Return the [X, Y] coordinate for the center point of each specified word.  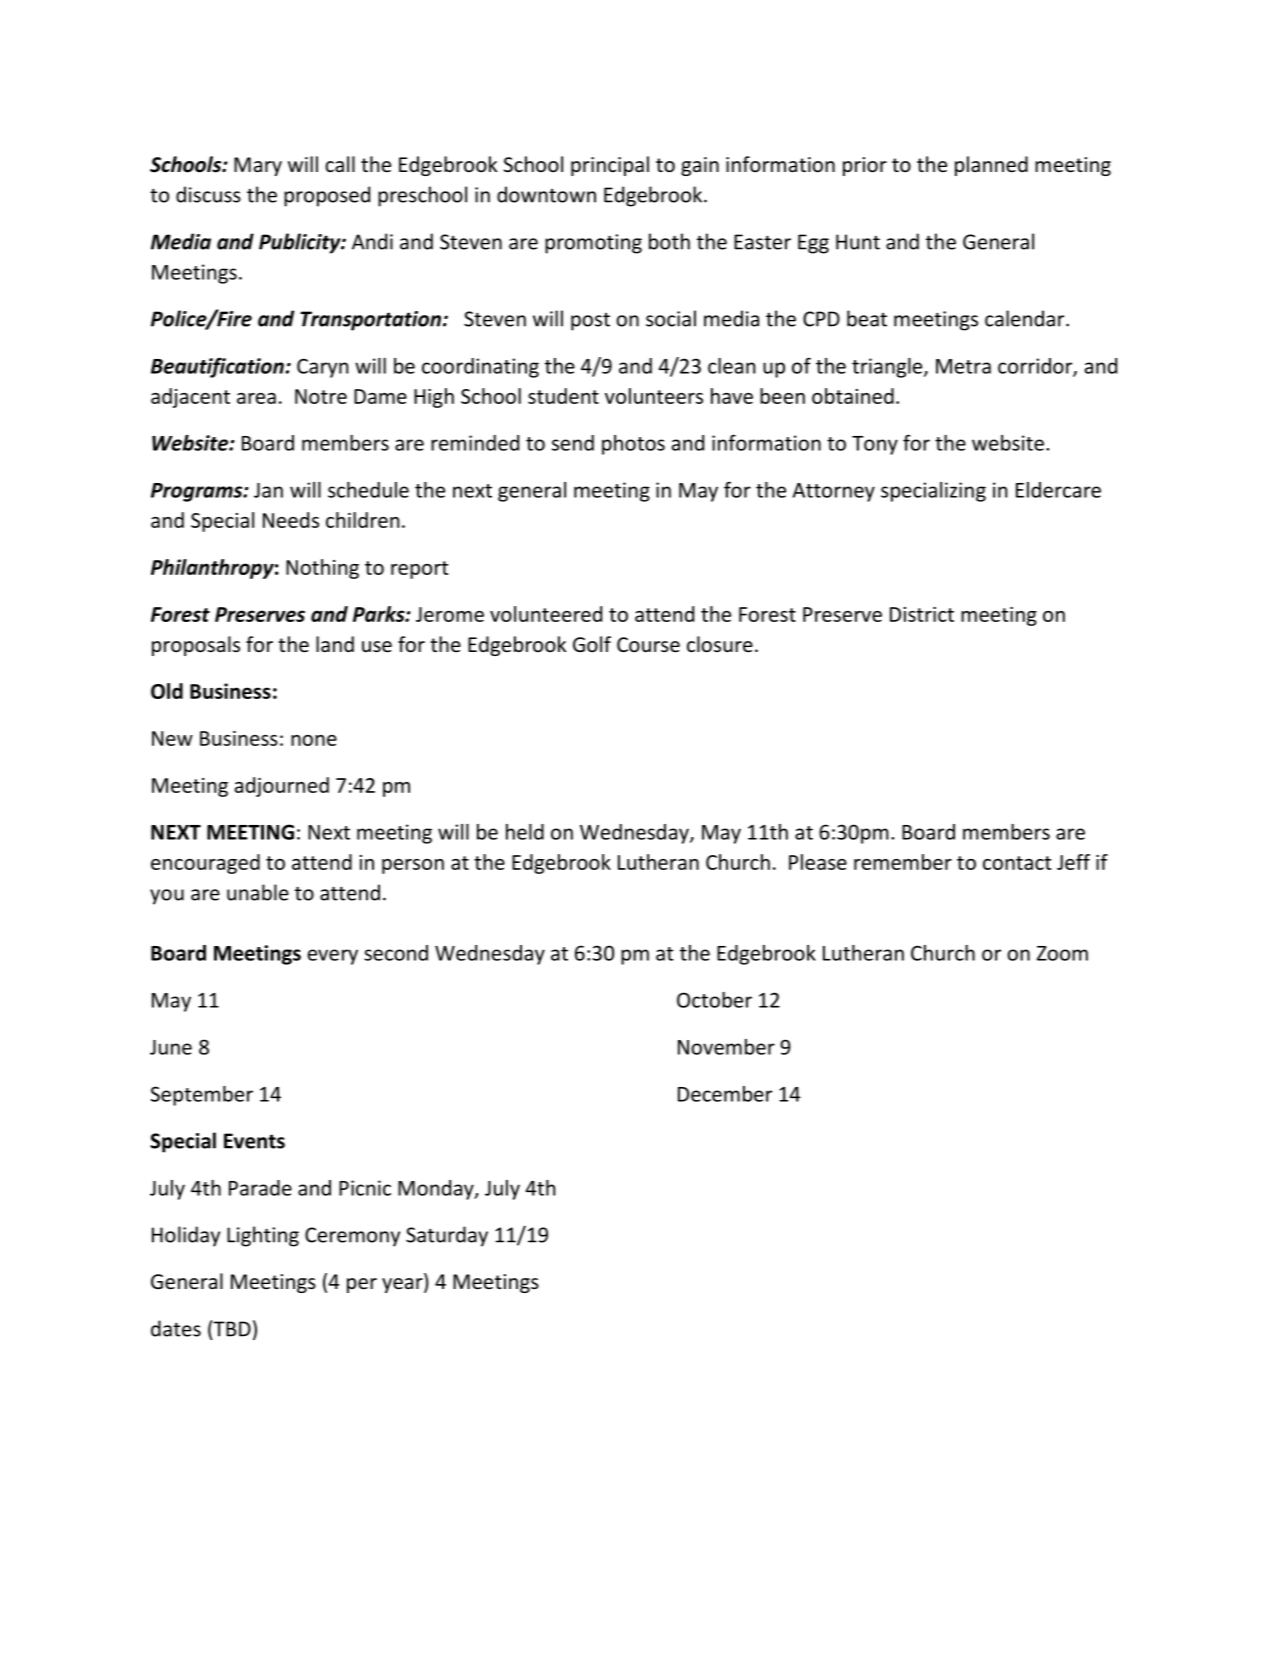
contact [1017, 863]
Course [648, 645]
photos [633, 445]
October [714, 1000]
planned [991, 166]
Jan [268, 490]
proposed [327, 196]
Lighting [263, 1236]
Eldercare [1058, 490]
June [171, 1047]
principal [610, 166]
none [314, 740]
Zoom [1062, 953]
